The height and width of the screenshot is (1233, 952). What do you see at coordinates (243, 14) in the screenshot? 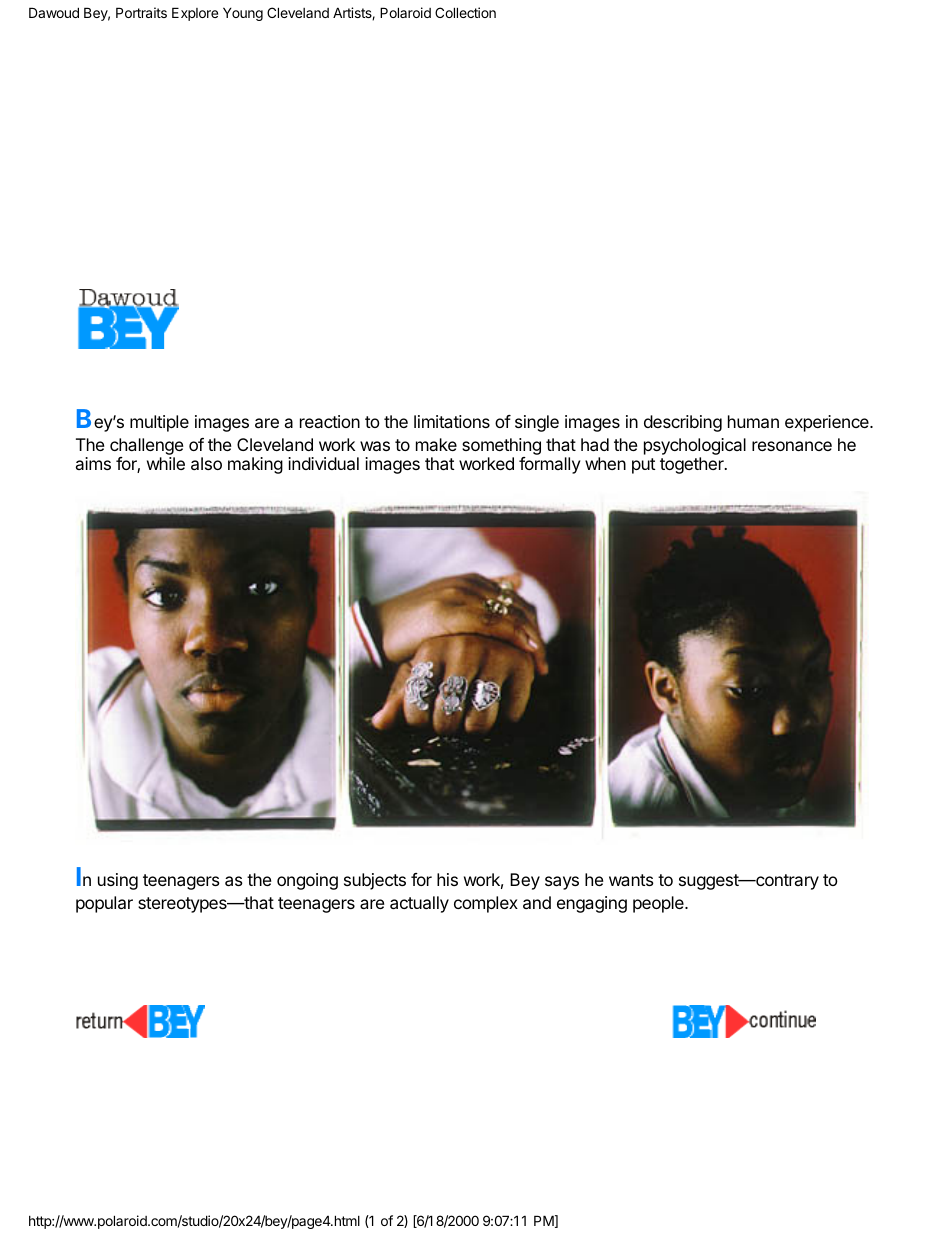
I see `Young` at bounding box center [243, 14].
